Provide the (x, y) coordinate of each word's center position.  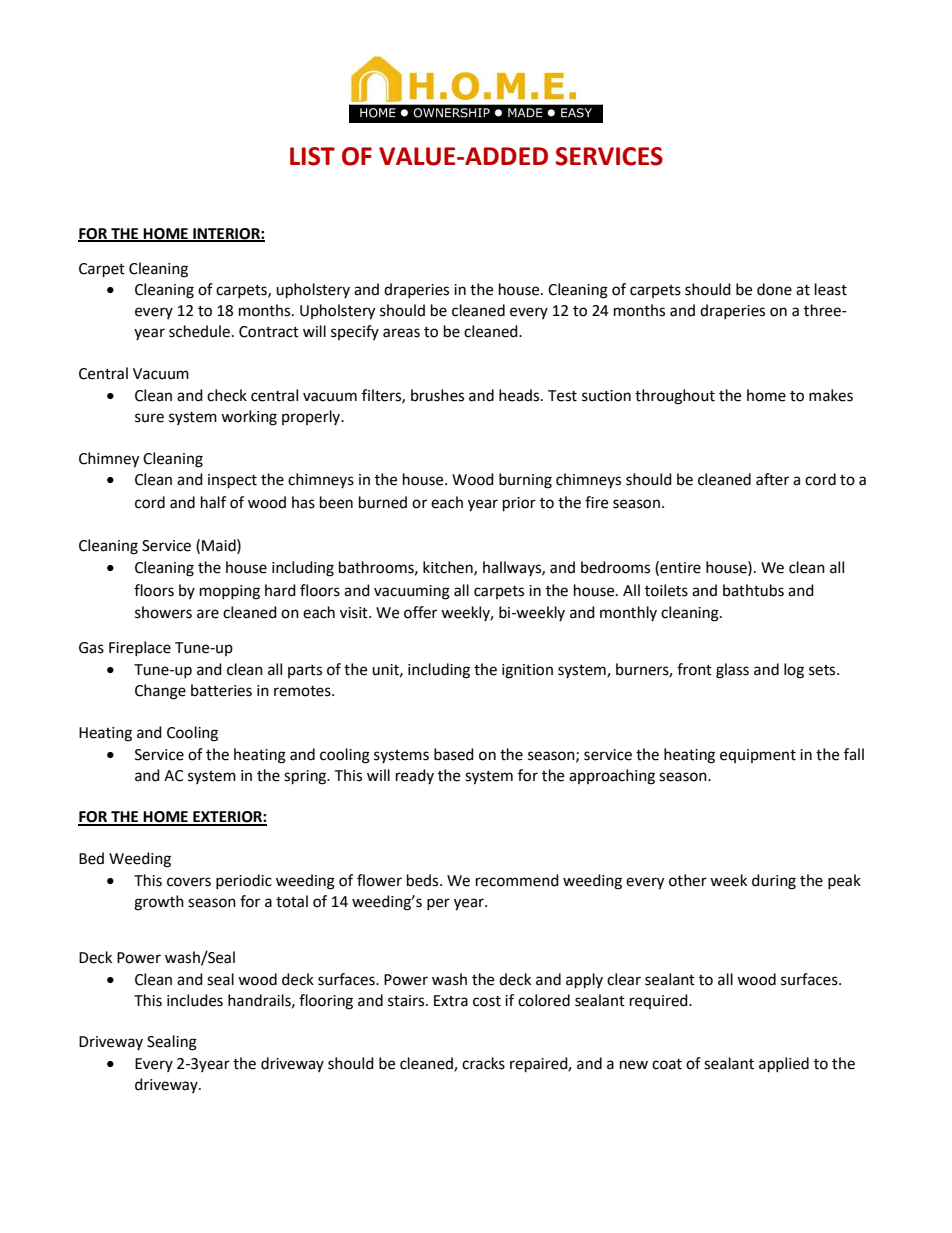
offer (420, 612)
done (774, 289)
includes (195, 1000)
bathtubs (753, 590)
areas (401, 333)
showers (163, 612)
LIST (312, 156)
